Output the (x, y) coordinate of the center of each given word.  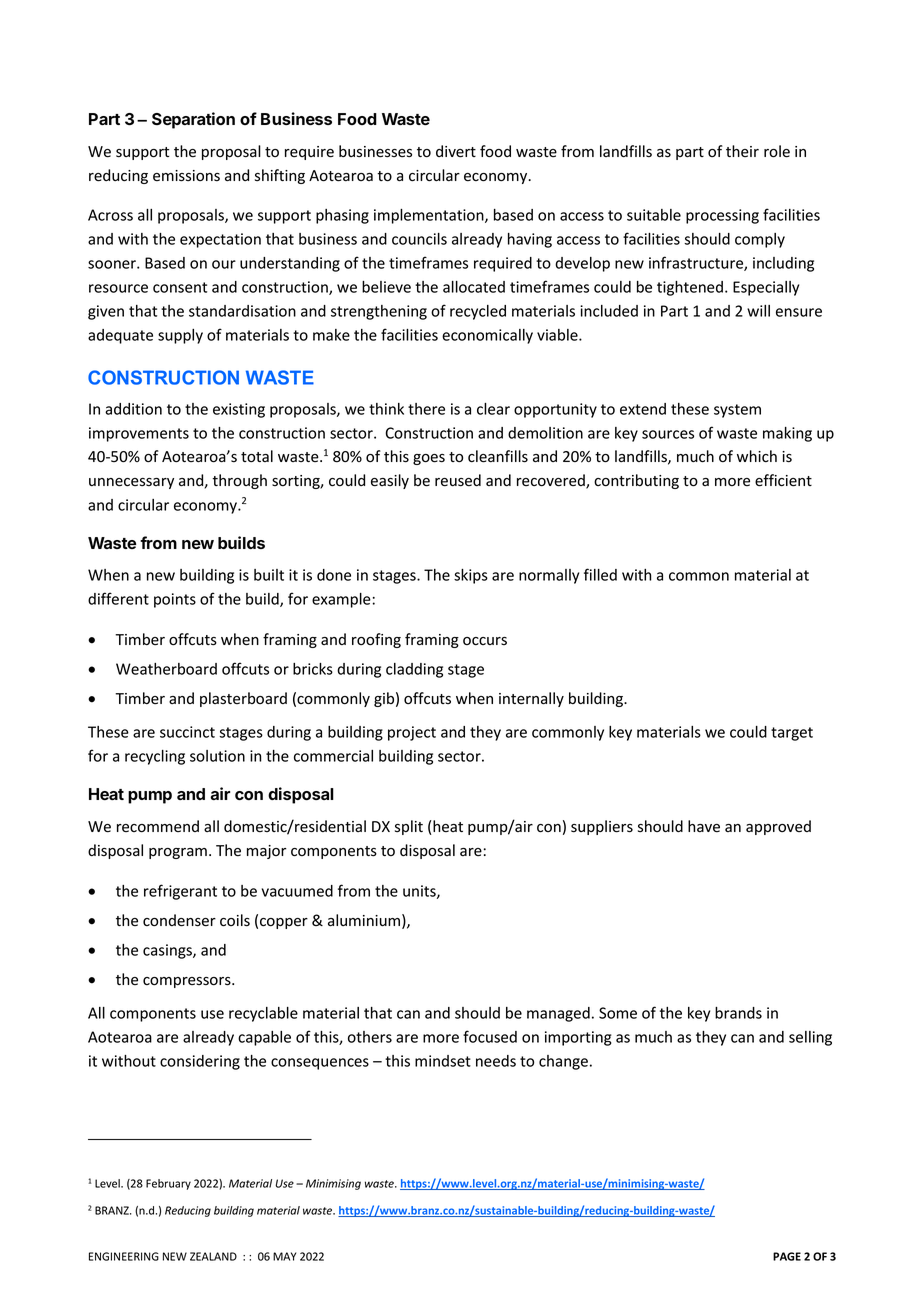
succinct (187, 732)
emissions (186, 176)
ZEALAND (213, 1256)
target (792, 734)
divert (456, 151)
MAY (284, 1256)
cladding (414, 670)
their (742, 151)
